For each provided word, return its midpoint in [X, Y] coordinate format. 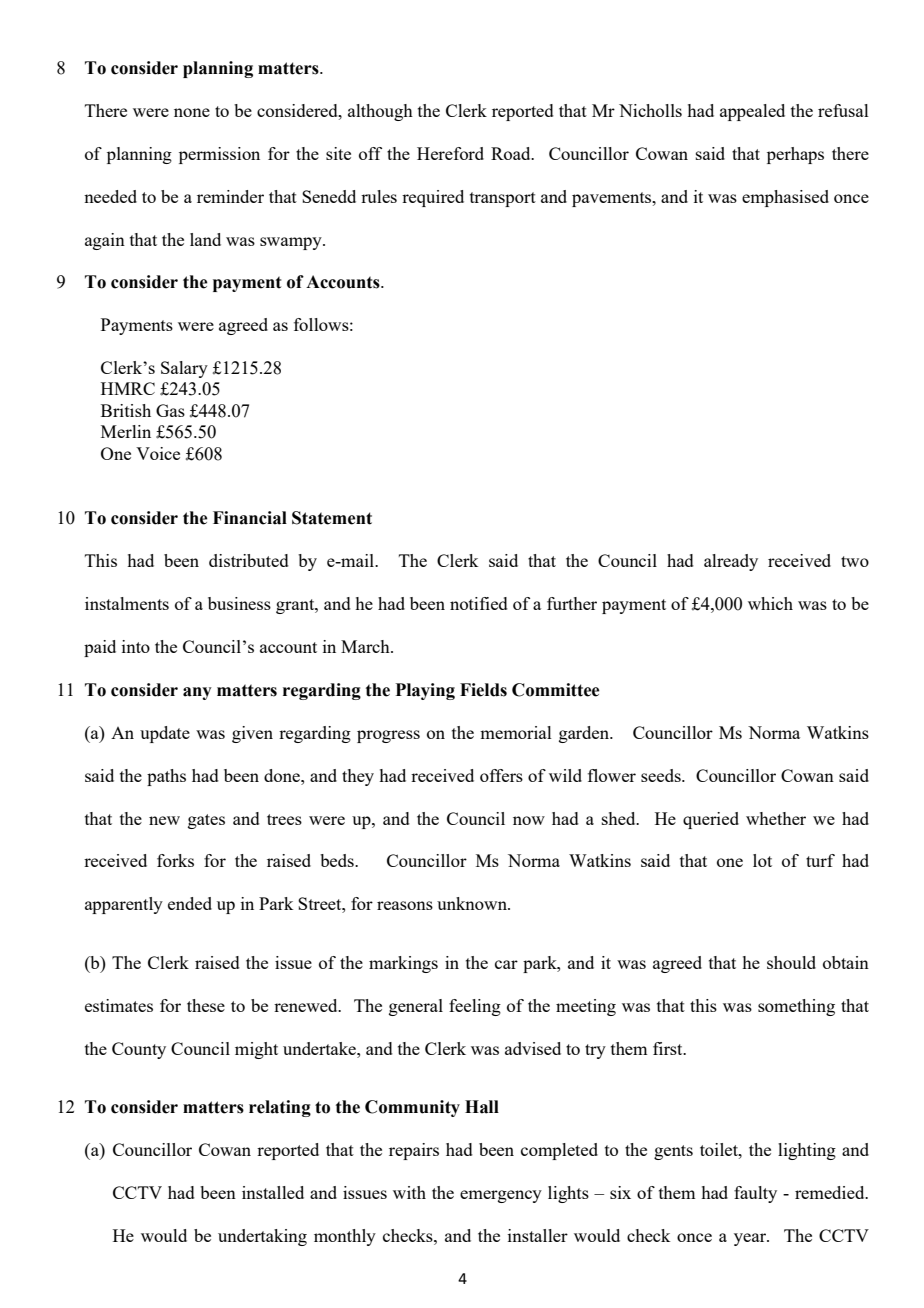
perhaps [795, 155]
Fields [483, 690]
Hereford [450, 153]
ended [190, 903]
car [506, 964]
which [770, 603]
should [791, 962]
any [197, 693]
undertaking [262, 1237]
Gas [170, 410]
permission [219, 155]
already [731, 562]
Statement [332, 518]
